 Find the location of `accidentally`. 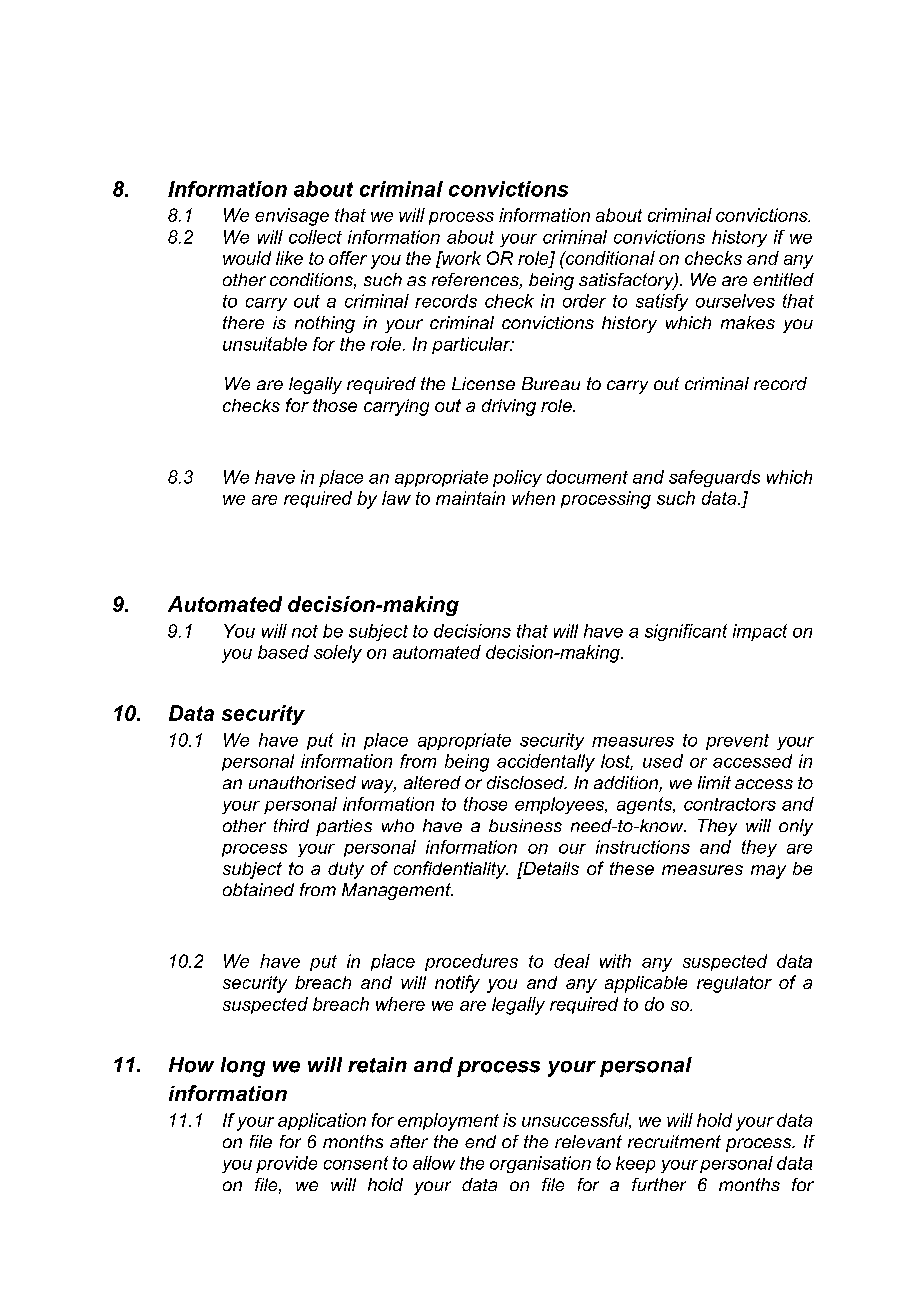

accidentally is located at coordinates (546, 763).
